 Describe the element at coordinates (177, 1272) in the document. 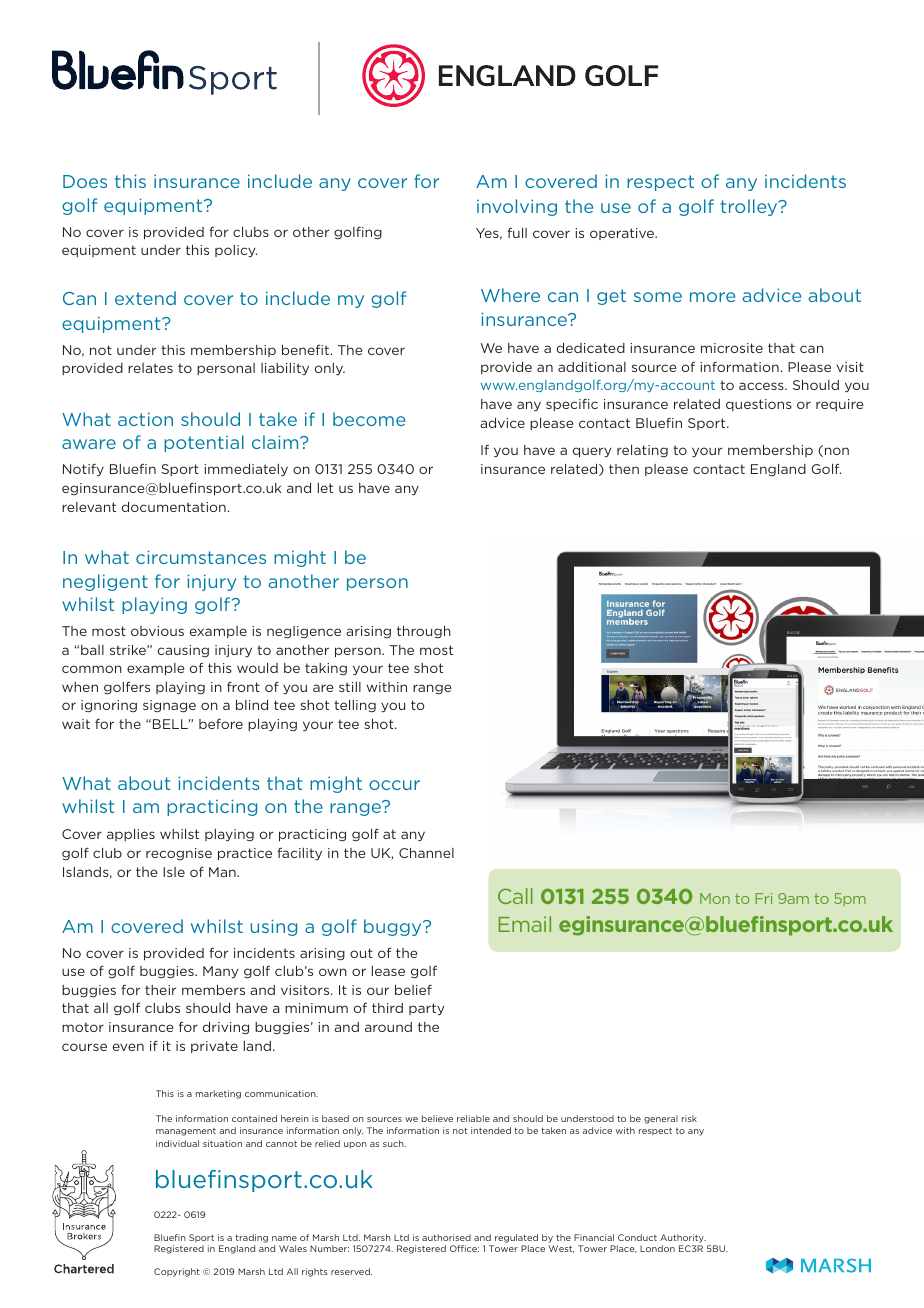

I see `Copyright` at that location.
